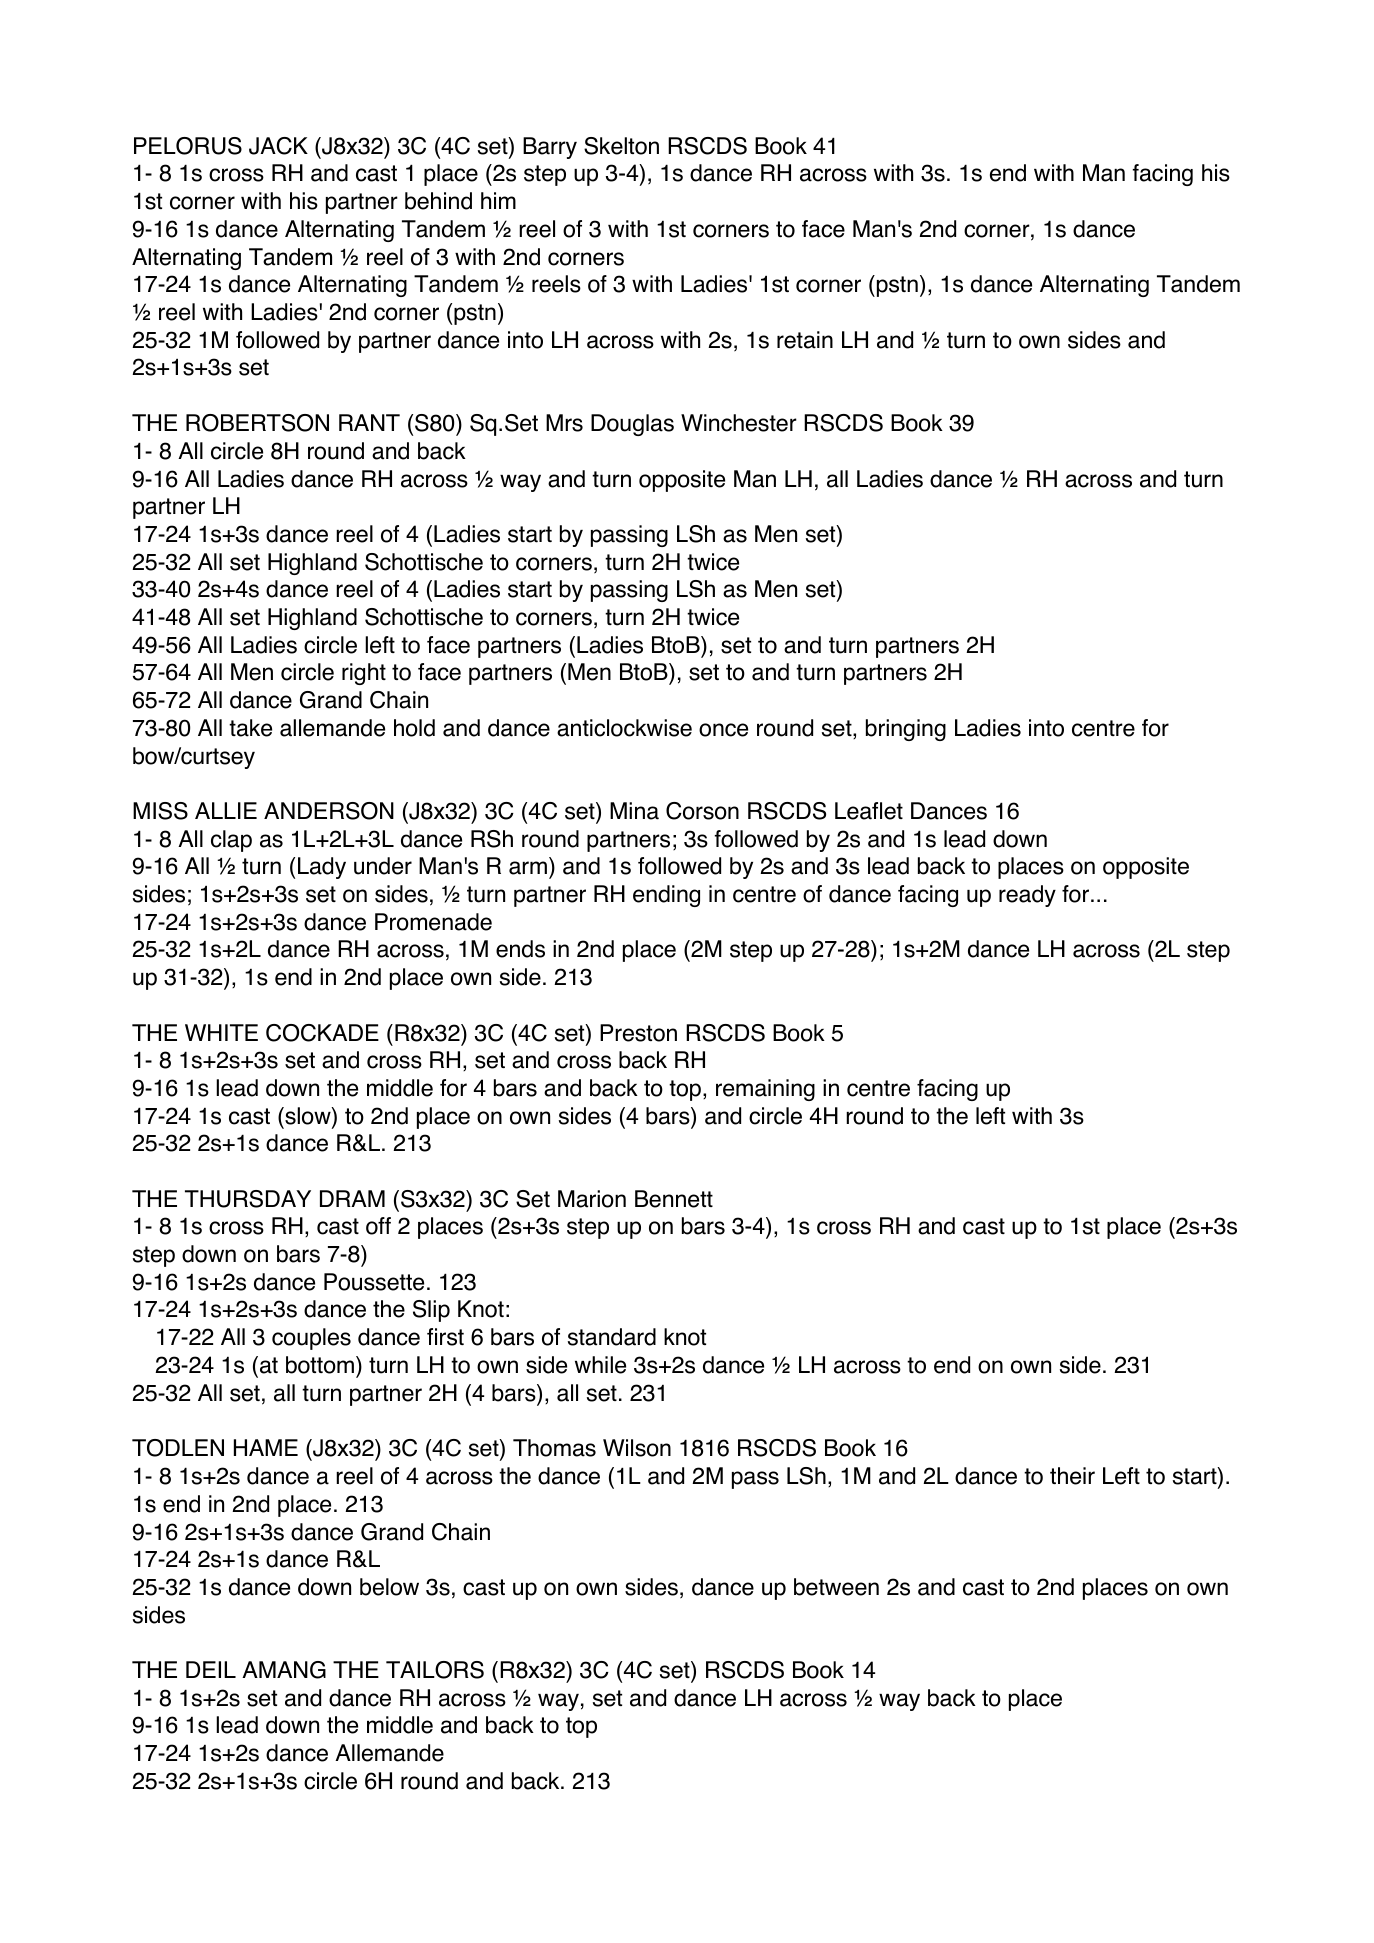  Describe the element at coordinates (592, 1199) in the screenshot. I see `Marion` at that location.
